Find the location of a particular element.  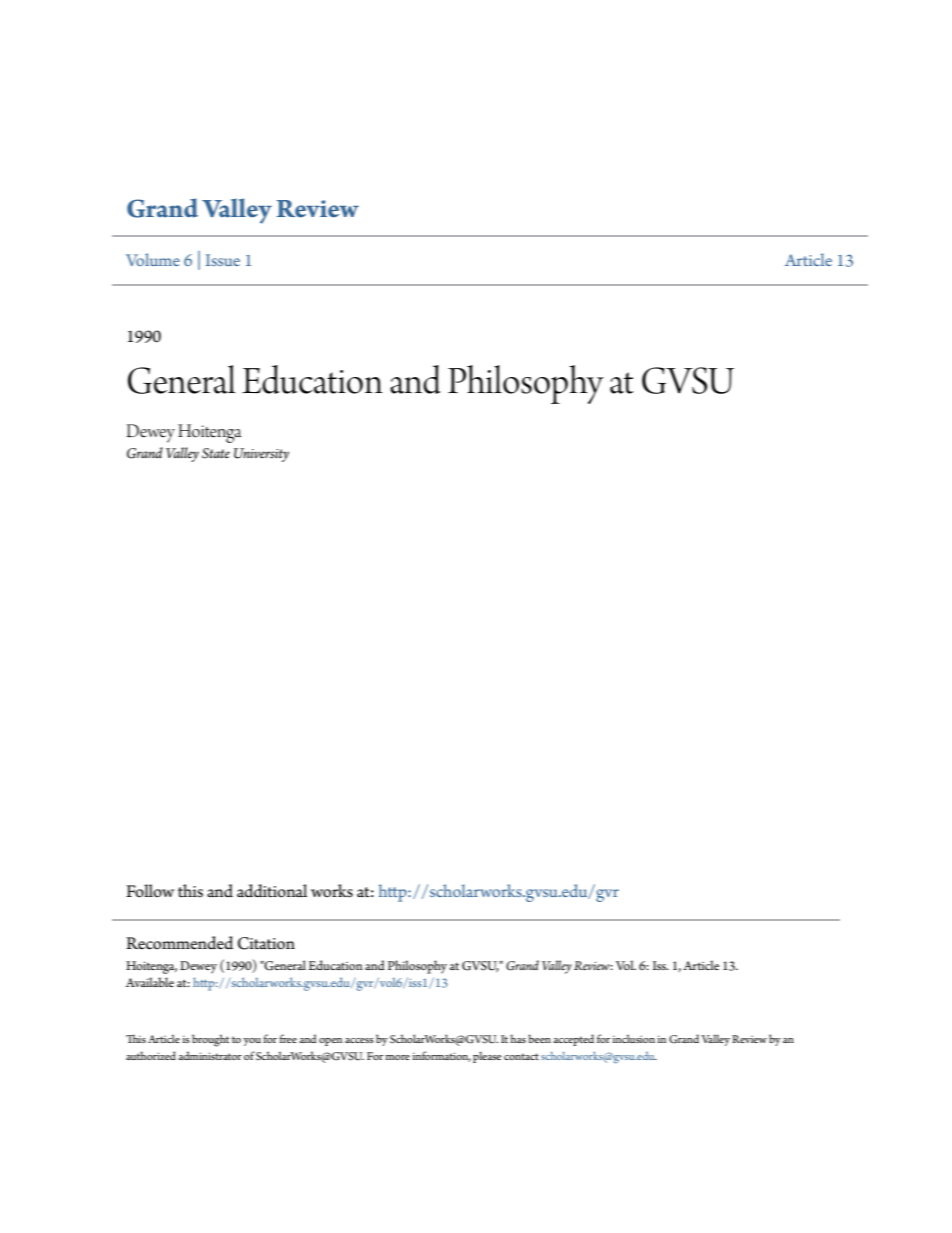

Follow is located at coordinates (150, 891).
